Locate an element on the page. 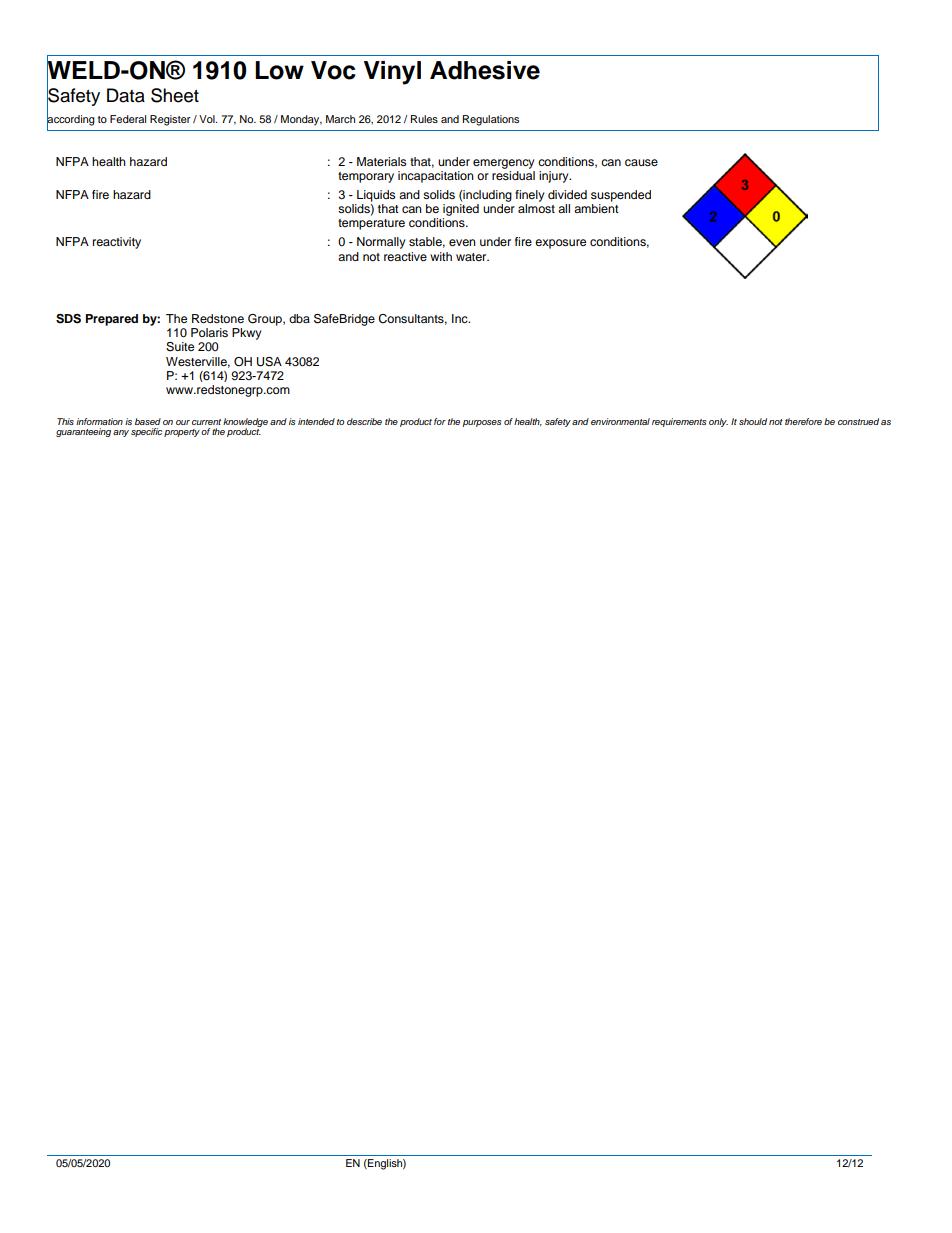 The image size is (952, 1233). reactivity is located at coordinates (117, 243).
